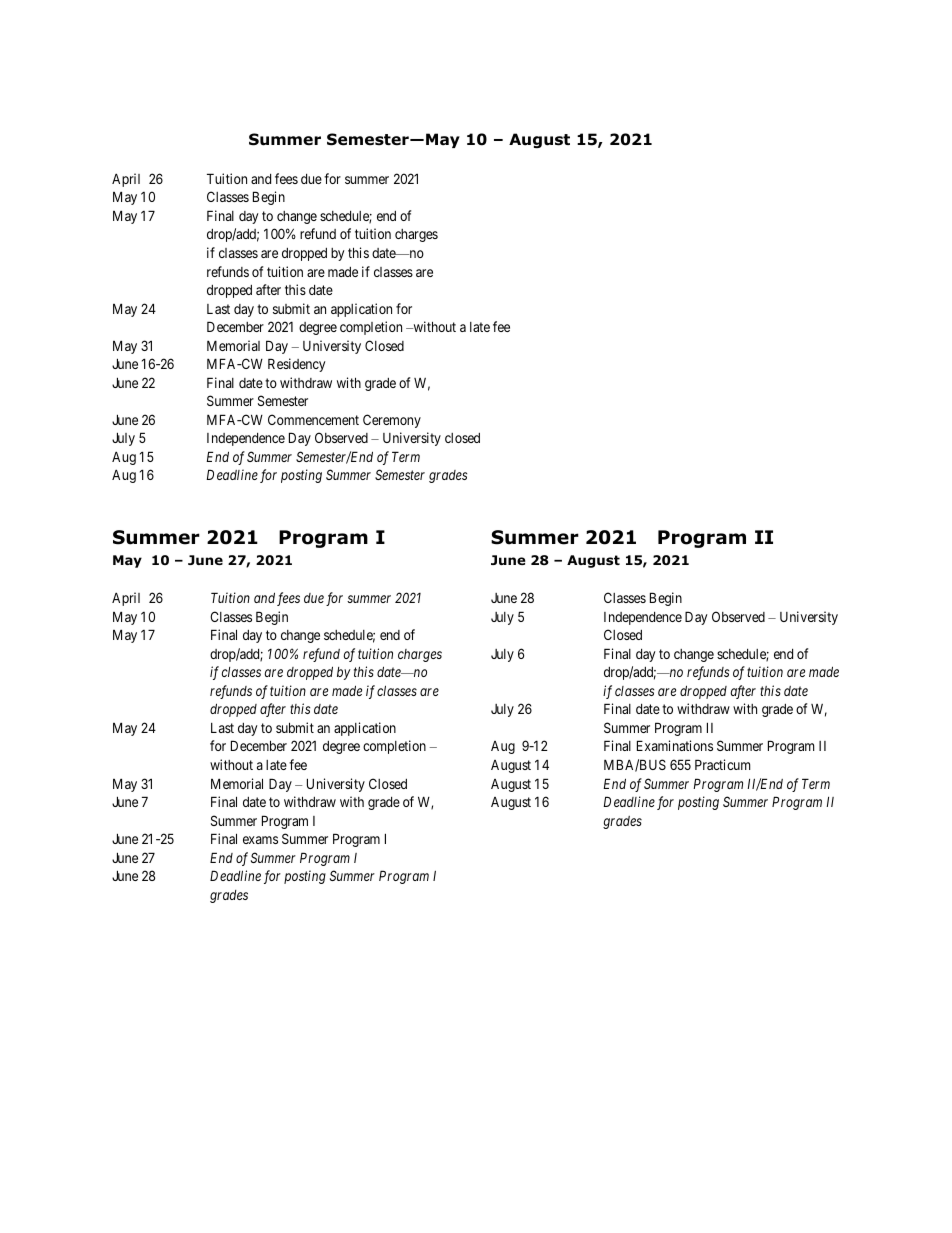 The width and height of the screenshot is (952, 1233). What do you see at coordinates (313, 419) in the screenshot?
I see `Commencement` at bounding box center [313, 419].
